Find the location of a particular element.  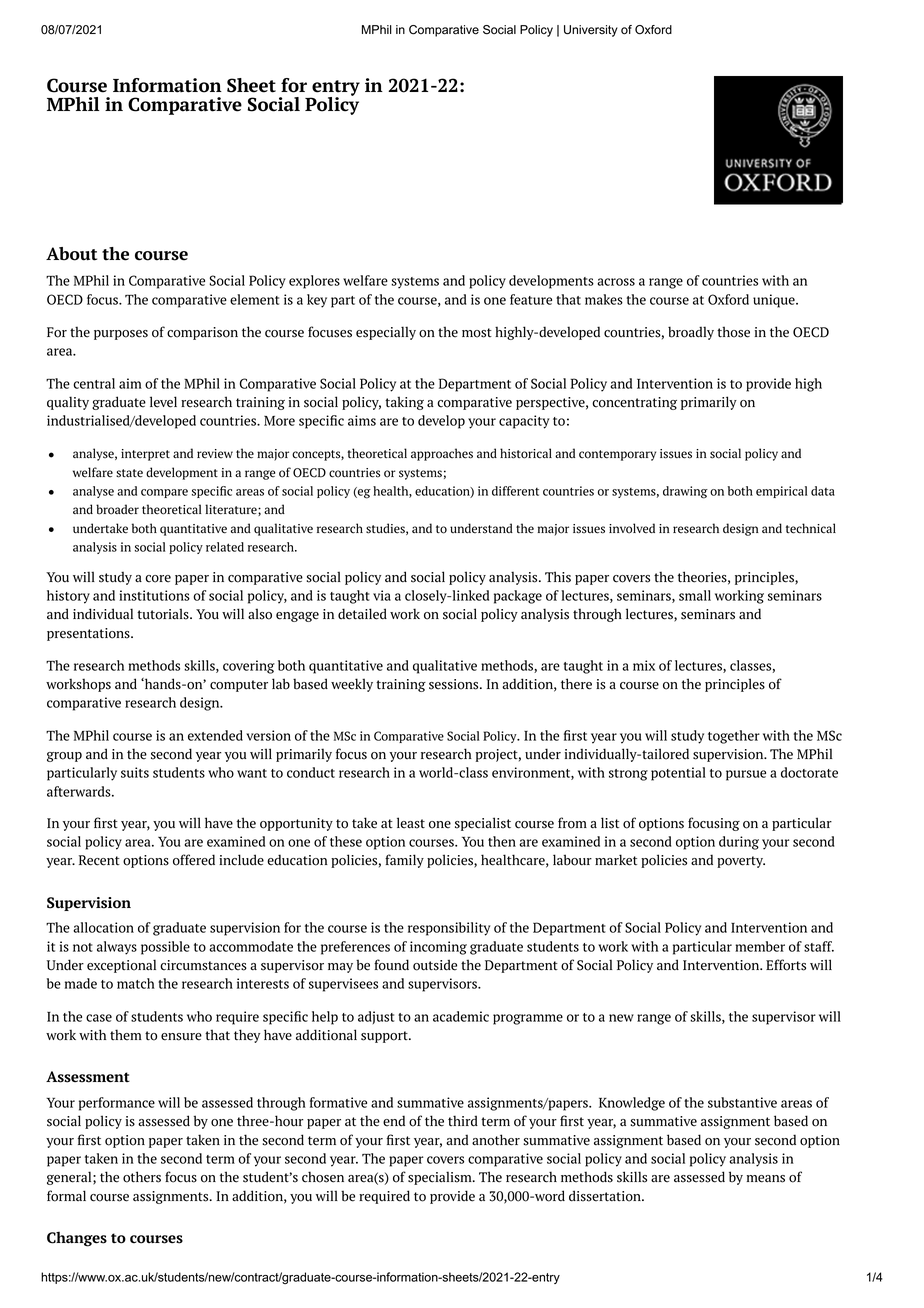

most is located at coordinates (477, 333).
